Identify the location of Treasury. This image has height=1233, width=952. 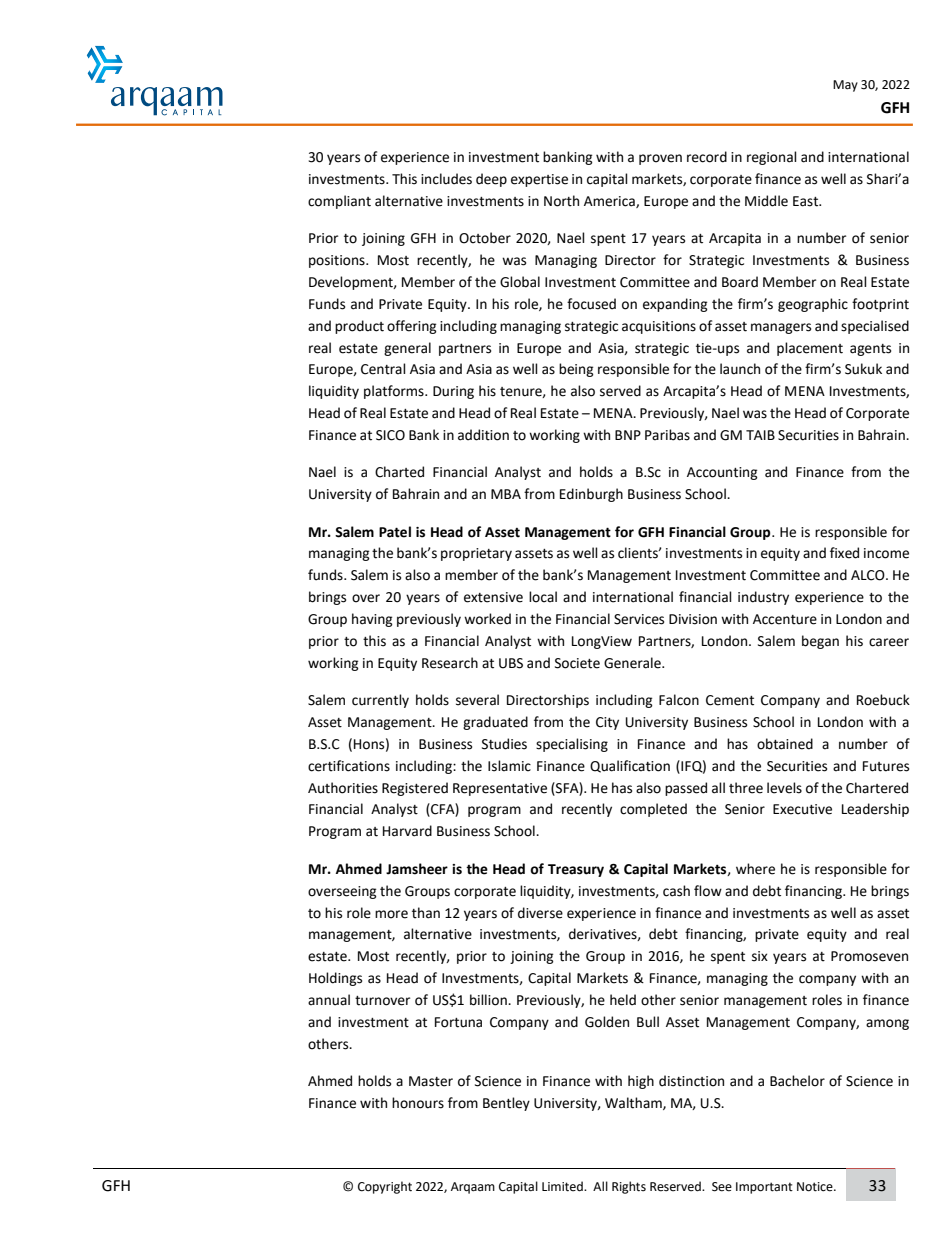
(576, 870).
